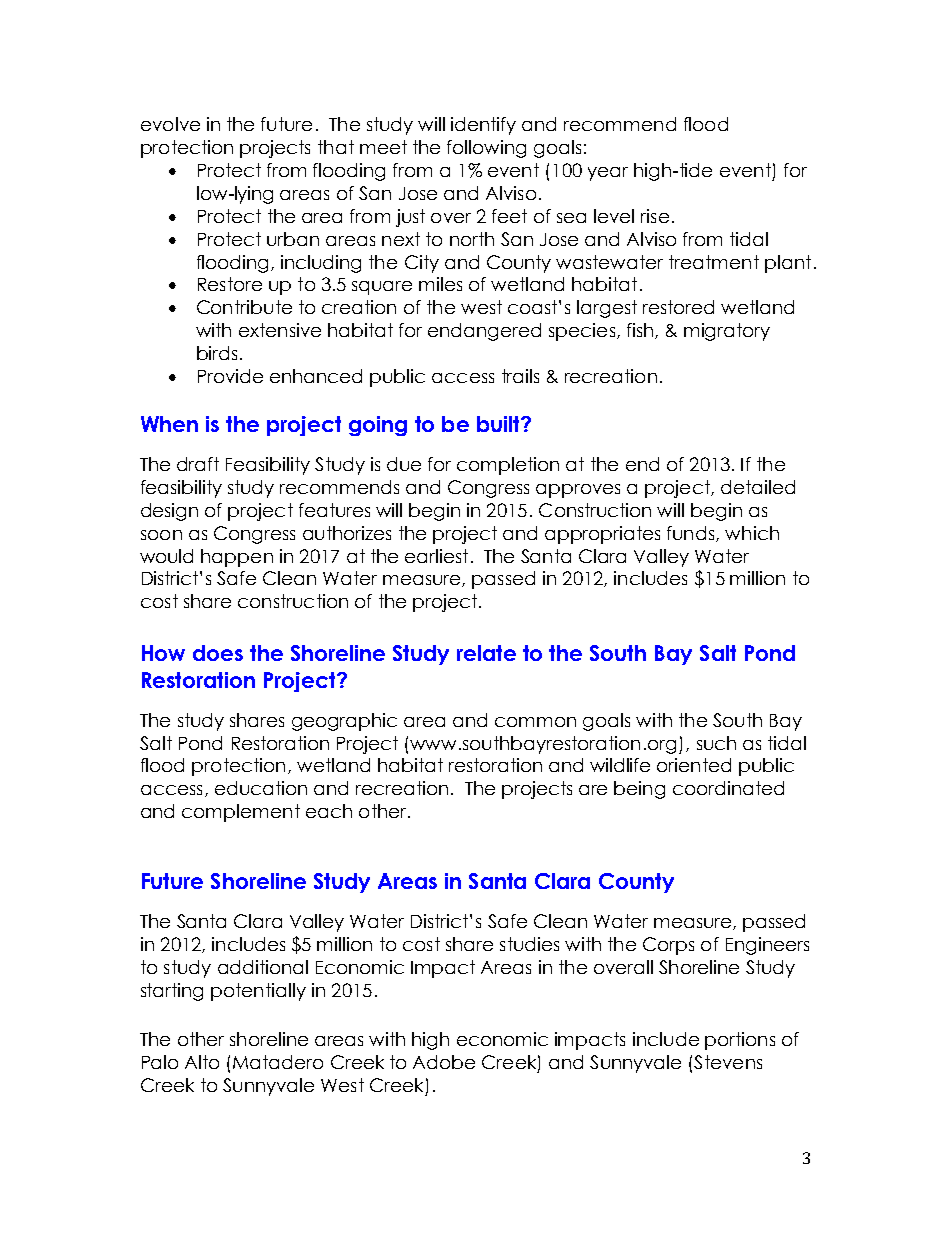  What do you see at coordinates (716, 743) in the image?
I see `such` at bounding box center [716, 743].
